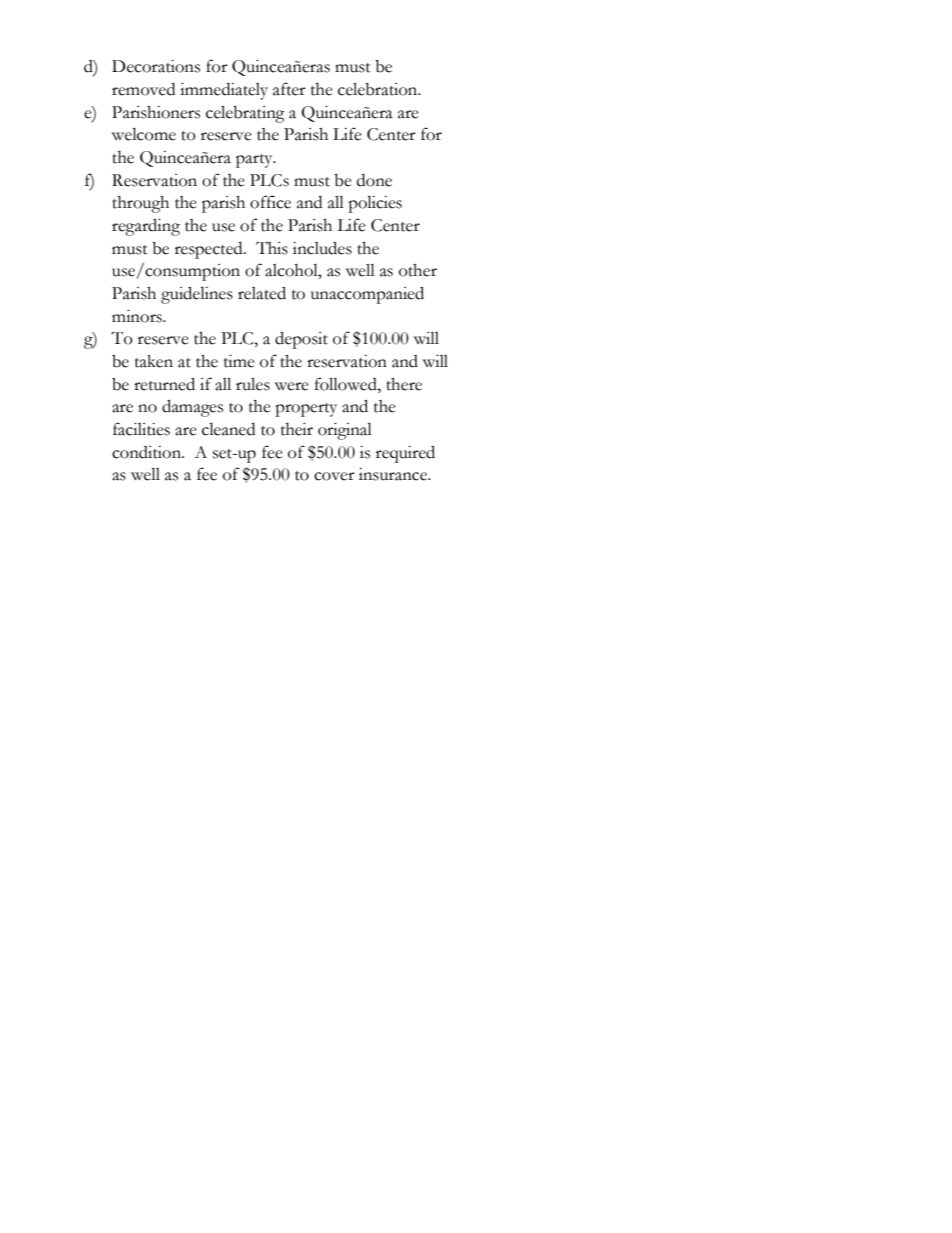 The height and width of the image is (1233, 952). I want to click on their, so click(297, 429).
